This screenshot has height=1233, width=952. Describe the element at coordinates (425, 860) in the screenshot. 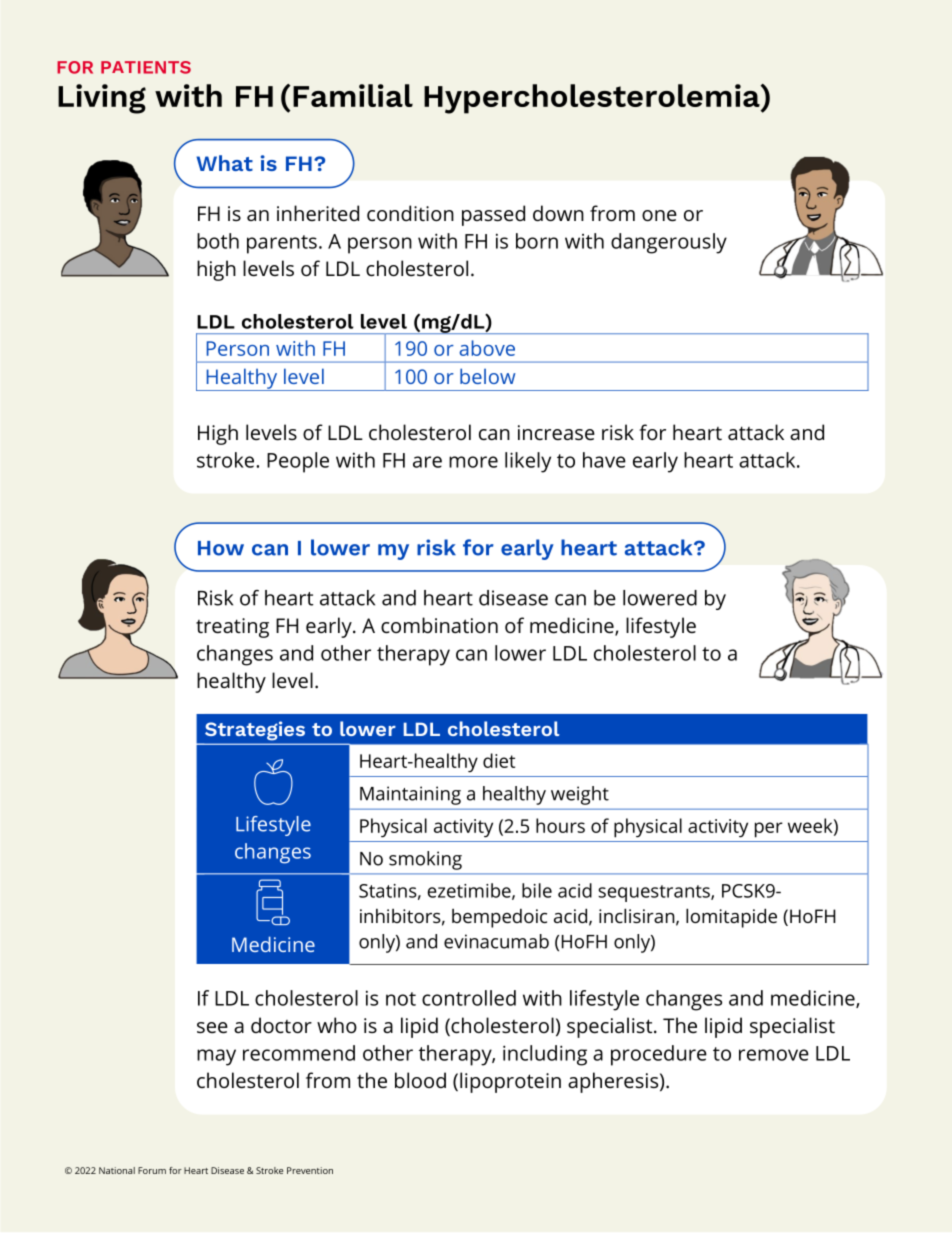

I see `smoking` at that location.
